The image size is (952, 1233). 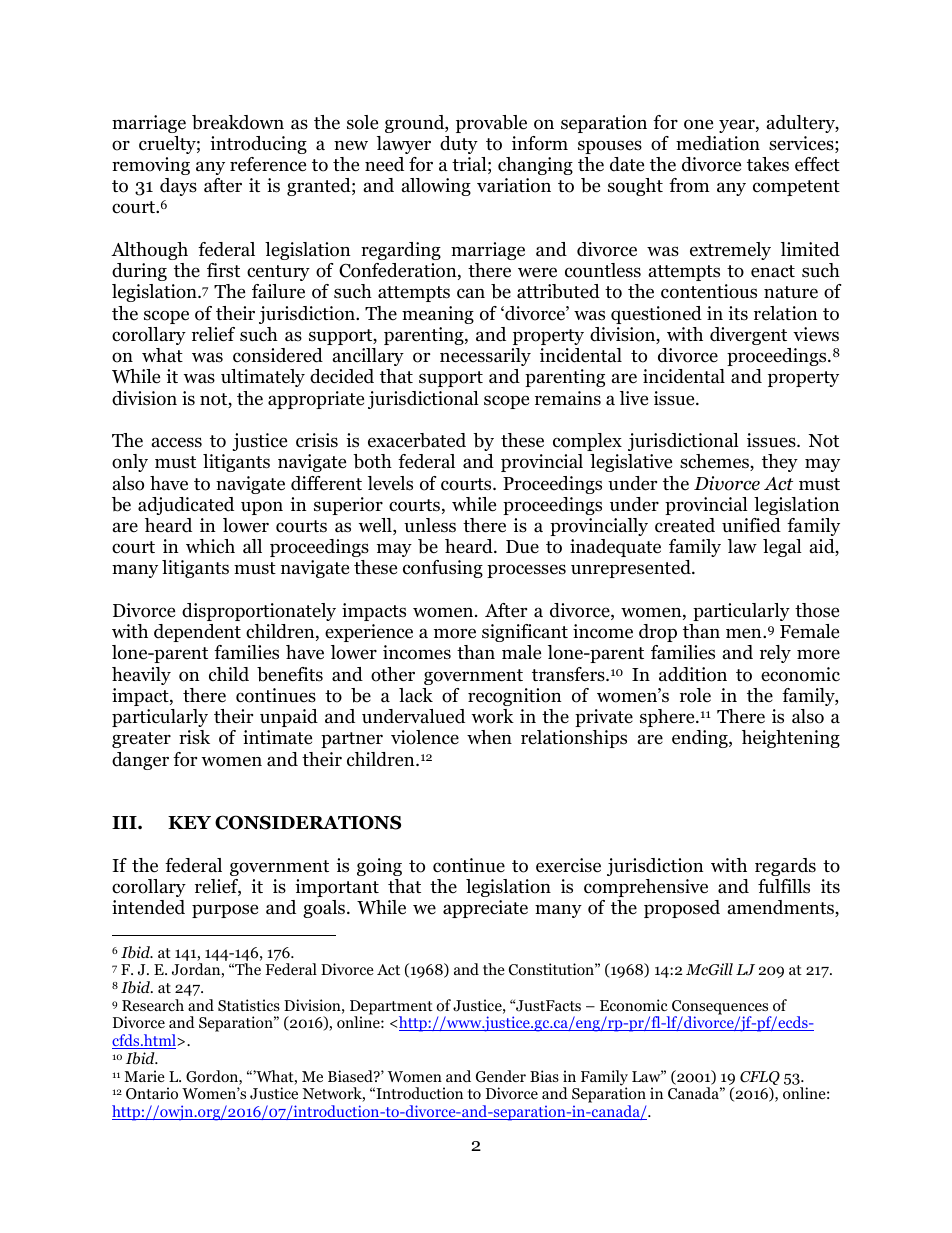 What do you see at coordinates (718, 143) in the screenshot?
I see `mediation` at bounding box center [718, 143].
